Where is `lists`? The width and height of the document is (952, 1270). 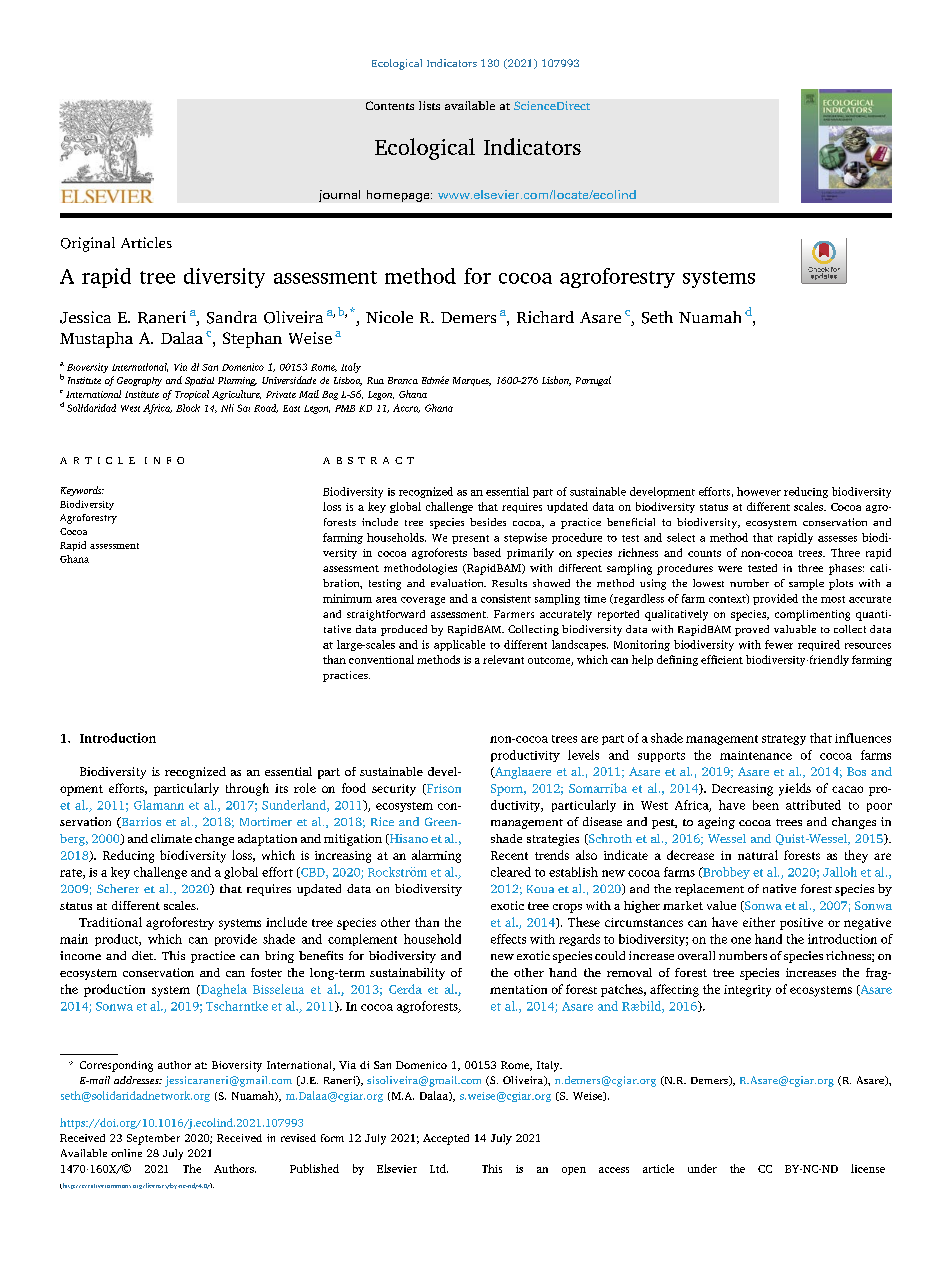
lists is located at coordinates (429, 105).
